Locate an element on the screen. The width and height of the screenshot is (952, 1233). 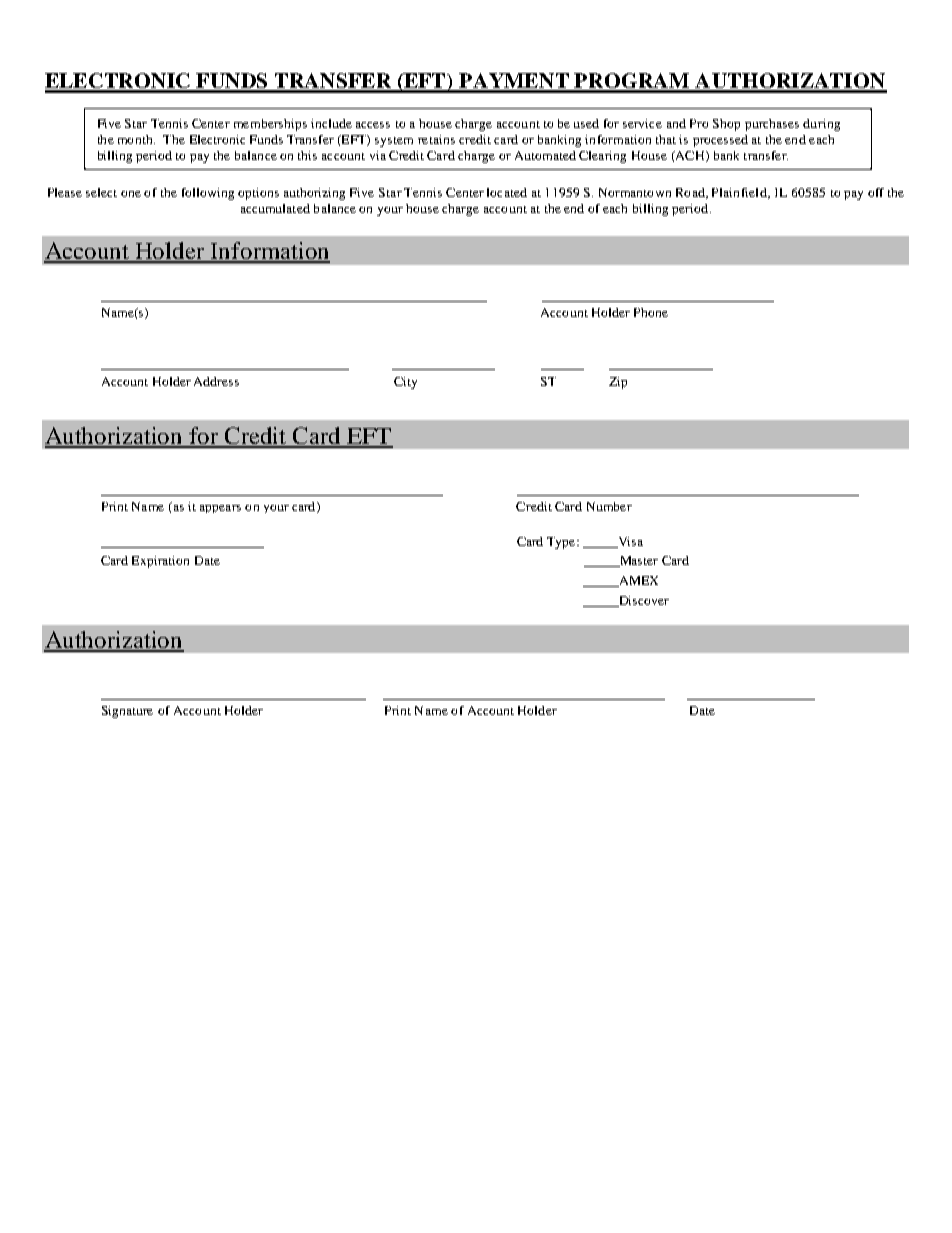
Type is located at coordinates (562, 543).
